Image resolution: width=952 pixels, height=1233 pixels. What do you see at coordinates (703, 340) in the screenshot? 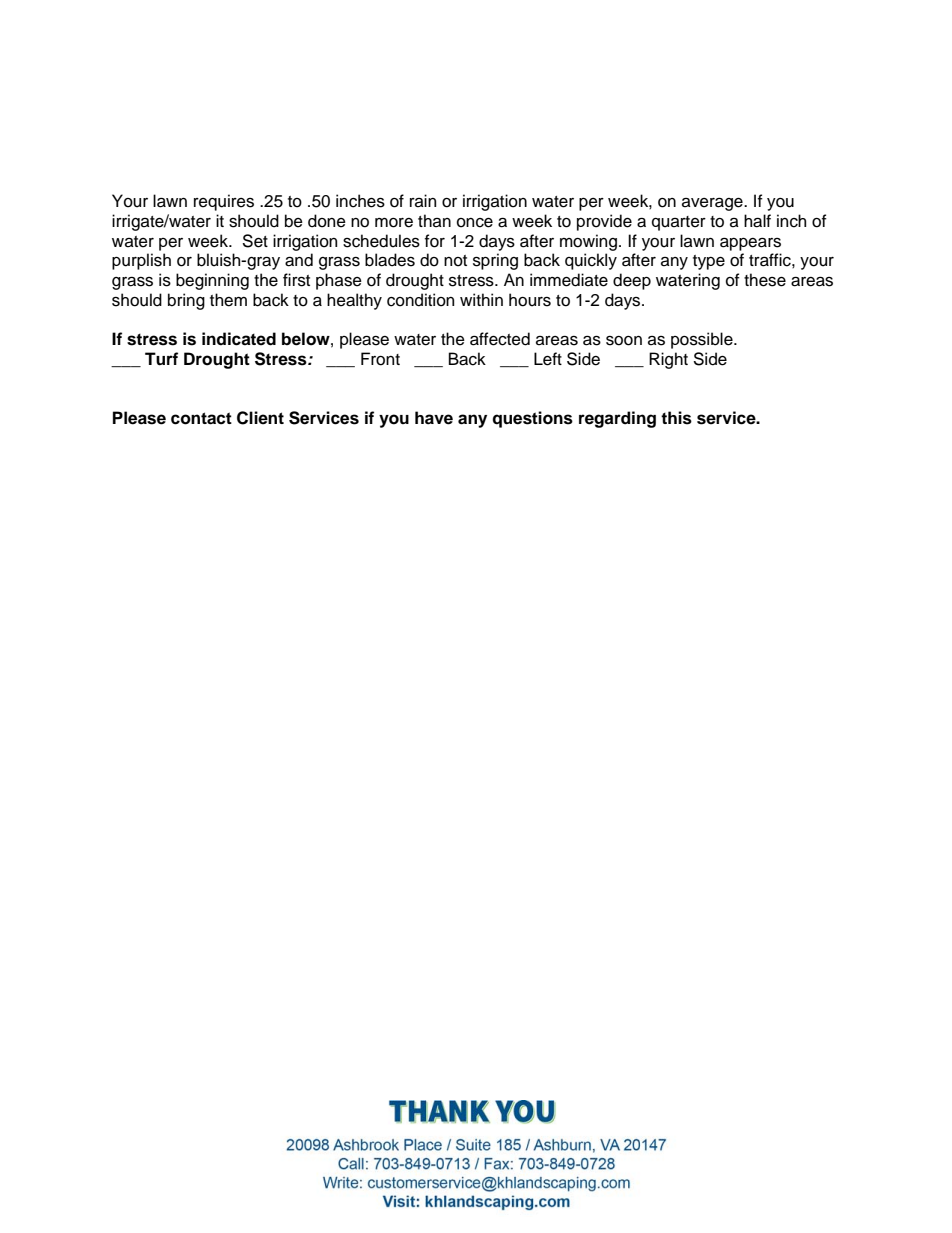
I see `possible` at bounding box center [703, 340].
